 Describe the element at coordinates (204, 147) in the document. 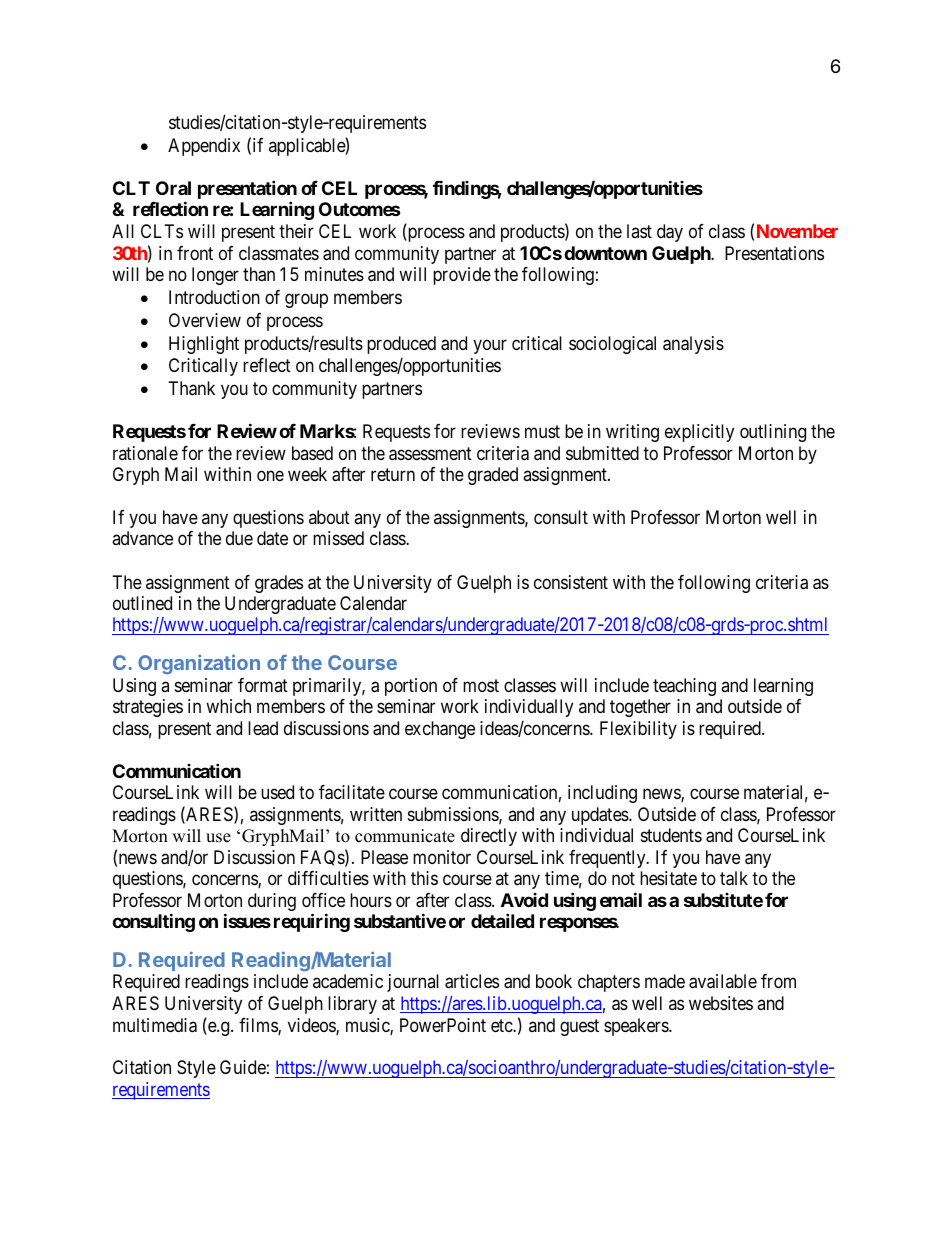

I see `Appendix` at that location.
